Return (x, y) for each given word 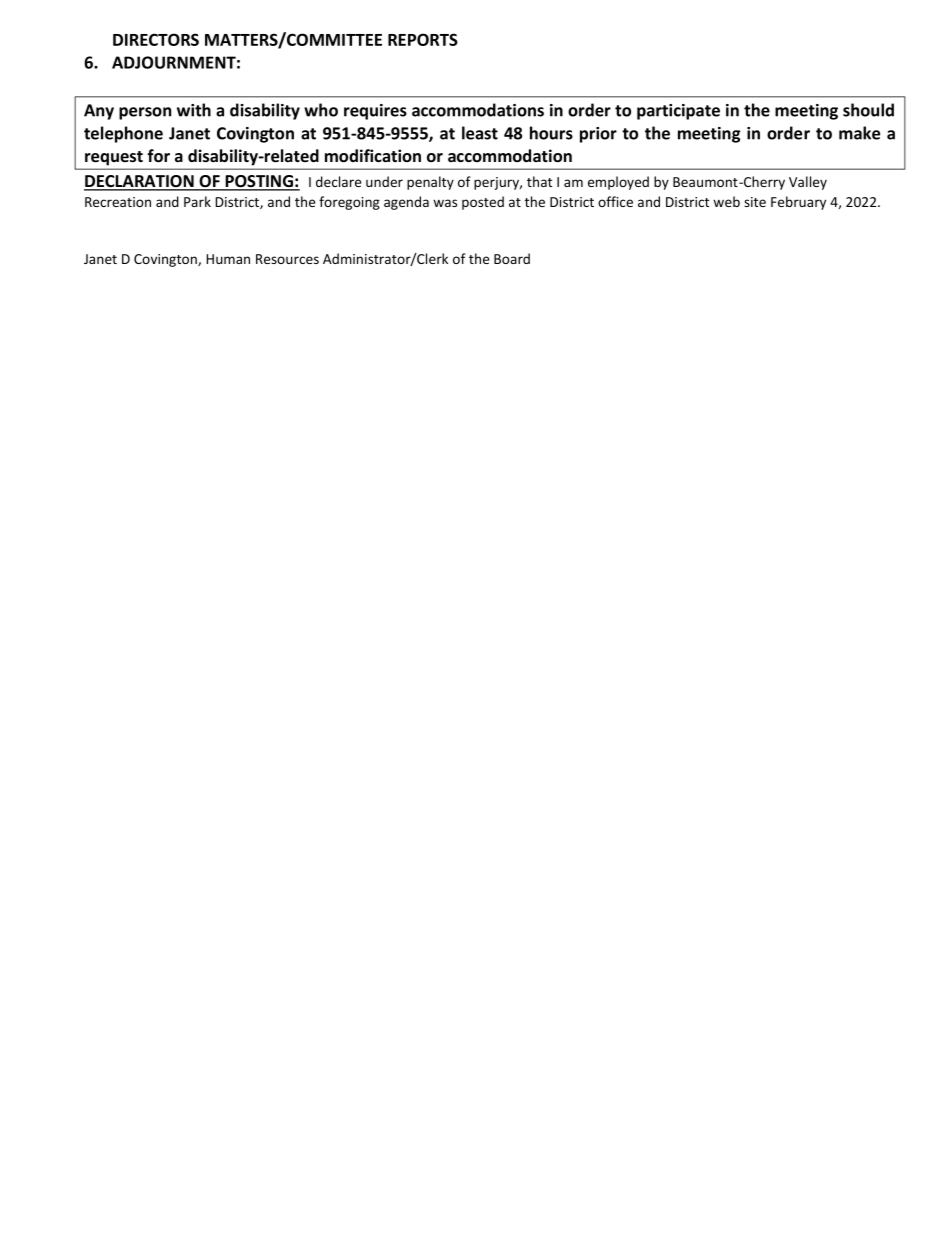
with (194, 110)
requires (375, 112)
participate (678, 112)
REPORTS (423, 39)
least (480, 133)
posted (483, 203)
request (114, 158)
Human (228, 259)
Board (512, 258)
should (868, 110)
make (859, 133)
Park (197, 201)
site (755, 202)
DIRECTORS (156, 39)
